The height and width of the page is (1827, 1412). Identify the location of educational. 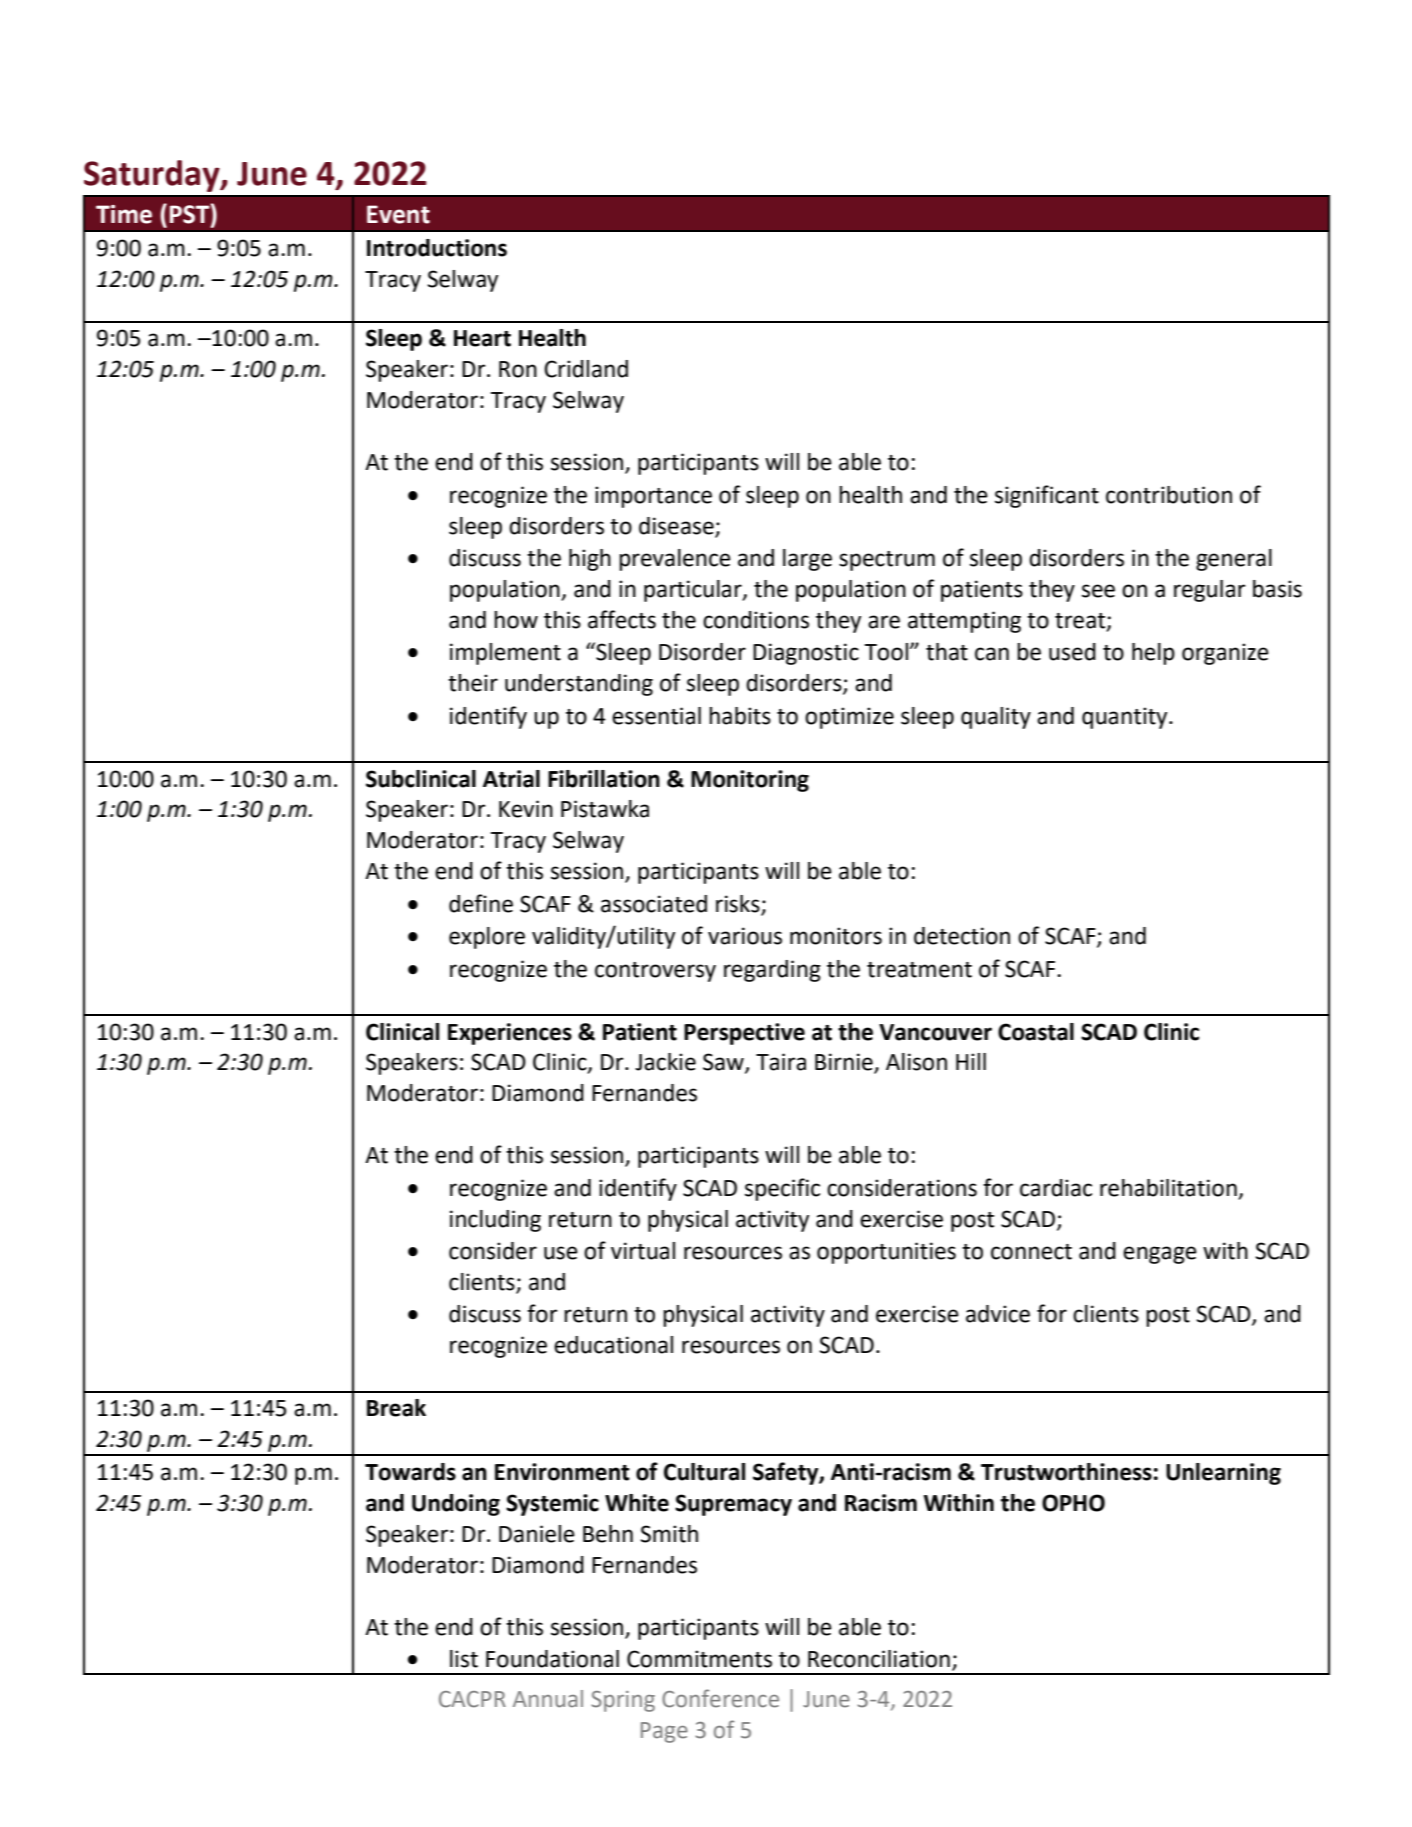
(613, 1345).
